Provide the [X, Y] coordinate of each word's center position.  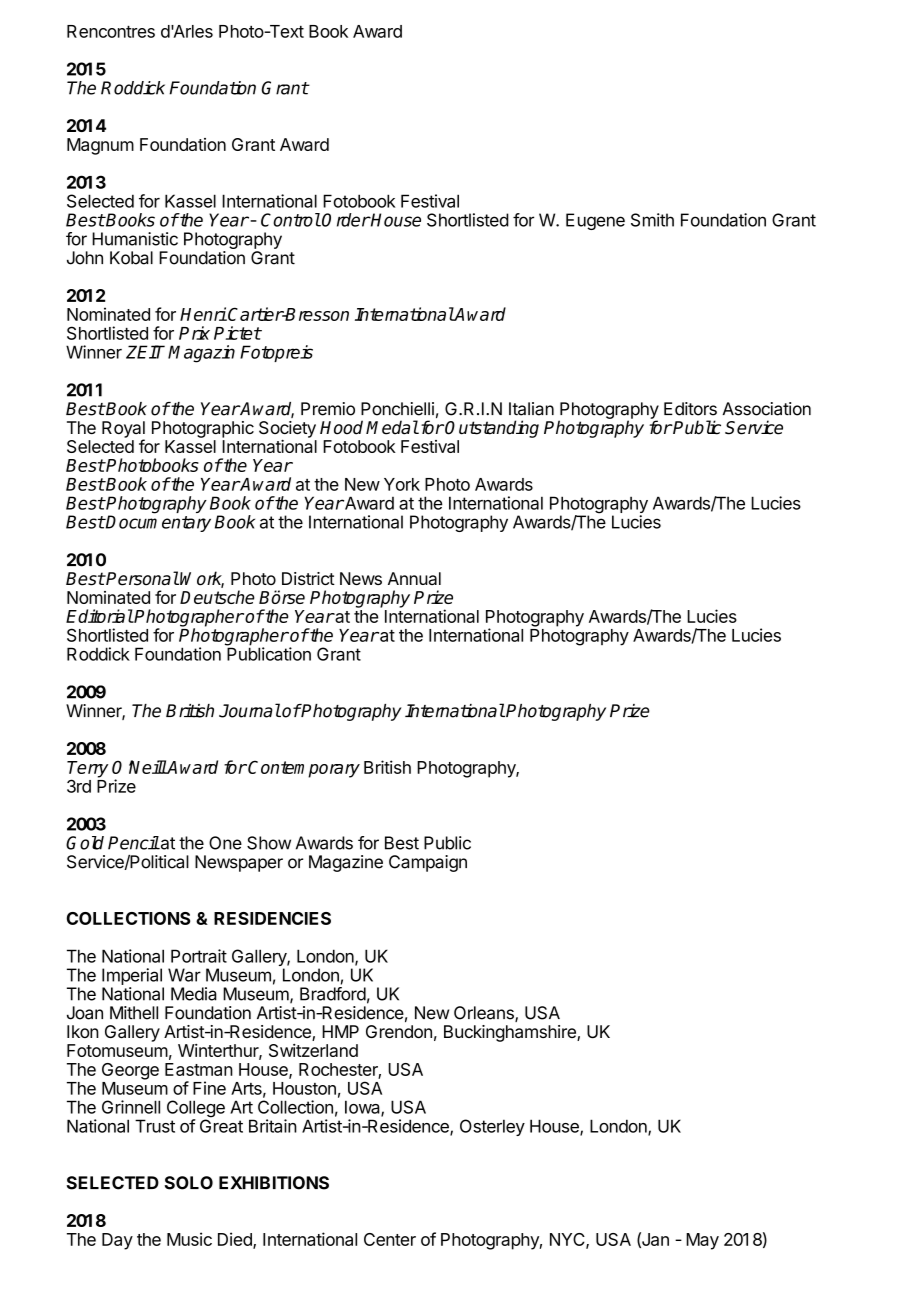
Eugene [595, 221]
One [225, 843]
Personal [142, 578]
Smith [652, 220]
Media [194, 994]
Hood [341, 427]
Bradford [333, 994]
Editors [690, 409]
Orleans [485, 1014]
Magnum [100, 146]
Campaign [428, 863]
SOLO [189, 1183]
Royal [123, 430]
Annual [414, 578]
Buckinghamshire [511, 1033]
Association [766, 409]
